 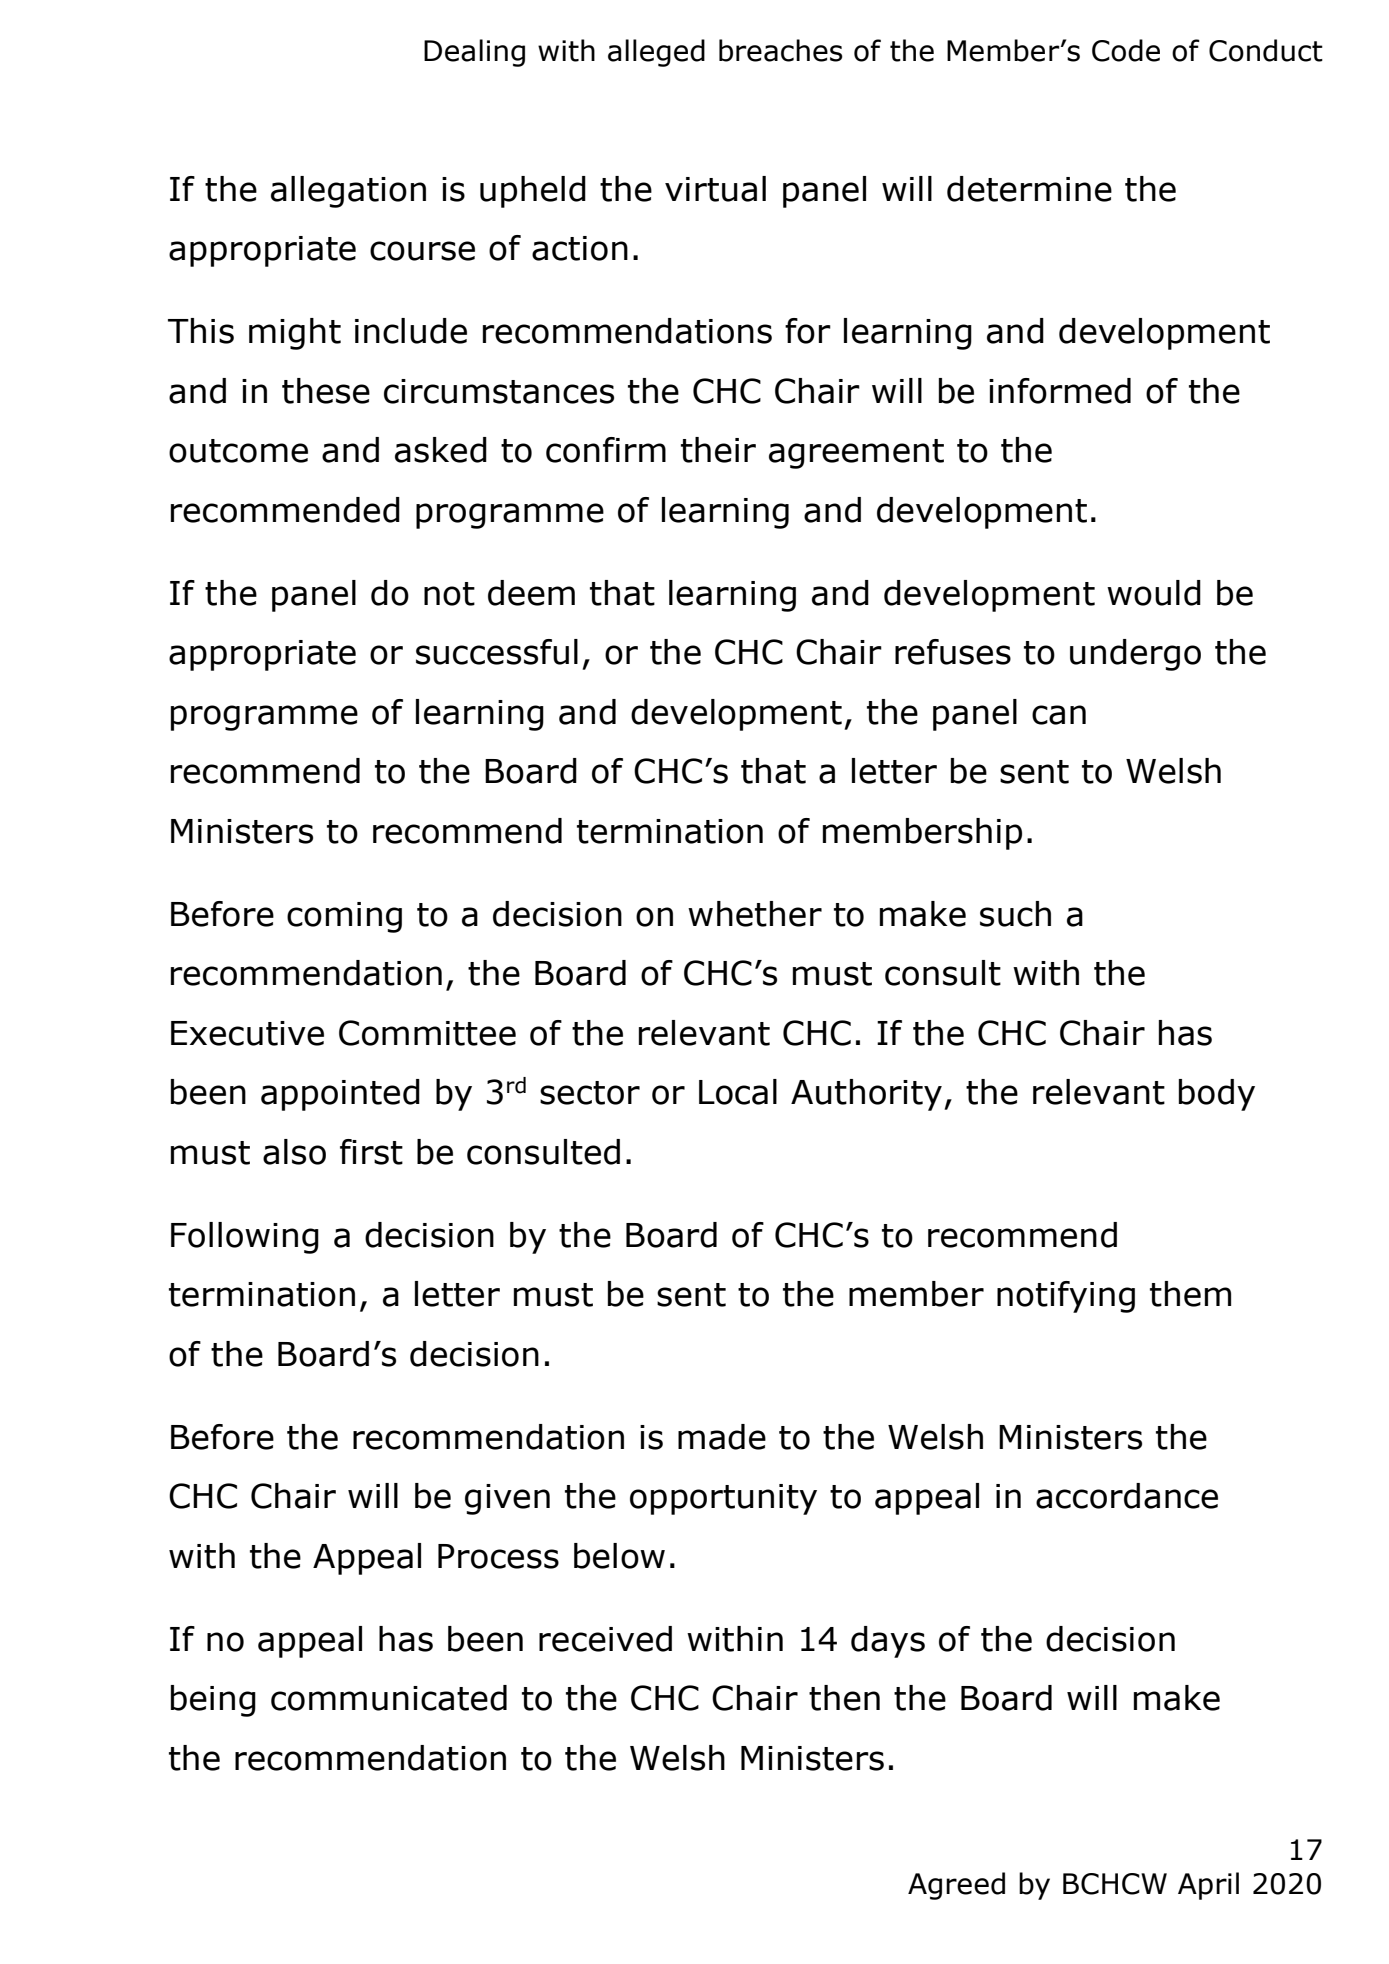 I want to click on such, so click(x=1015, y=914).
